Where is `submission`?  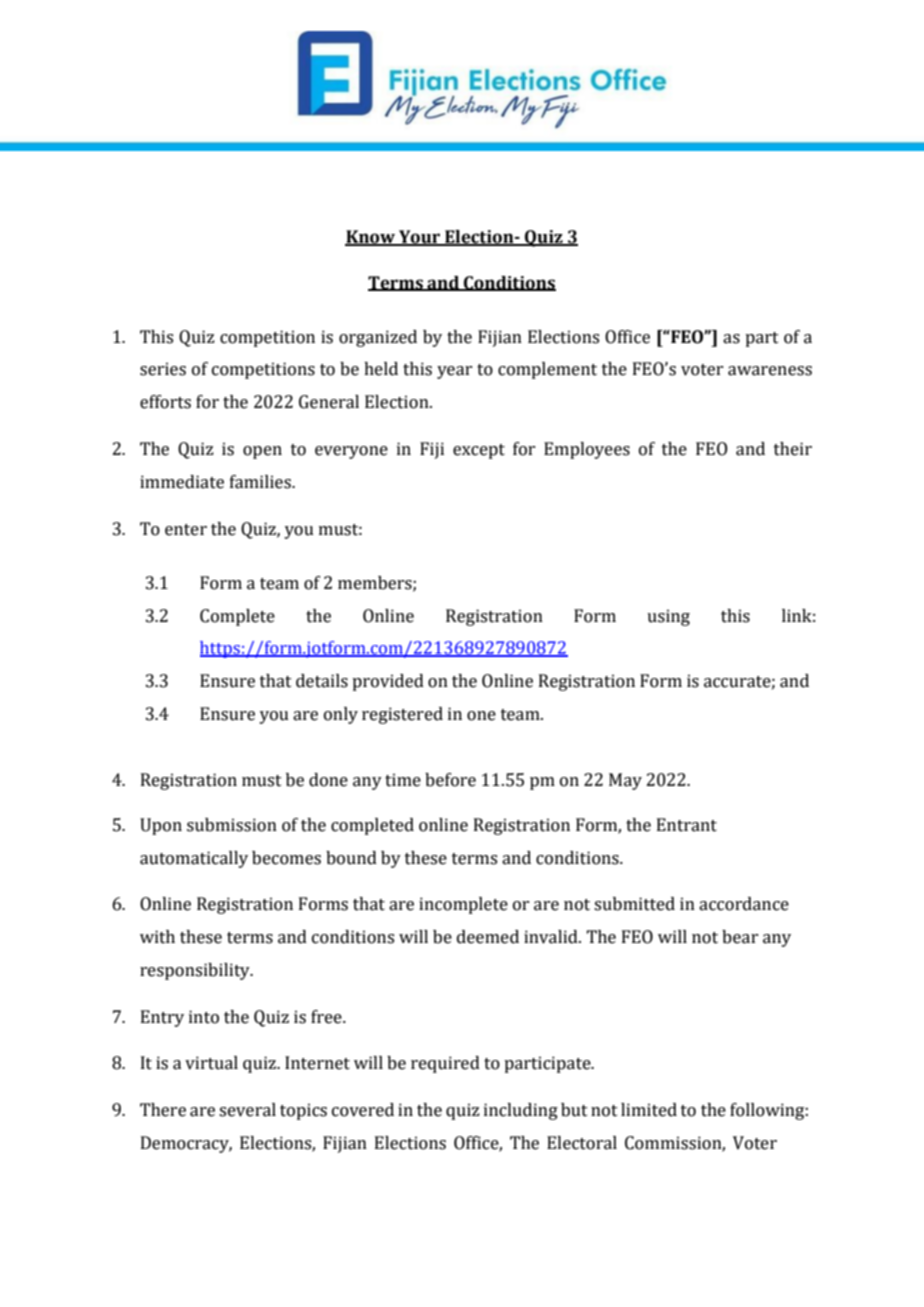 submission is located at coordinates (232, 825).
